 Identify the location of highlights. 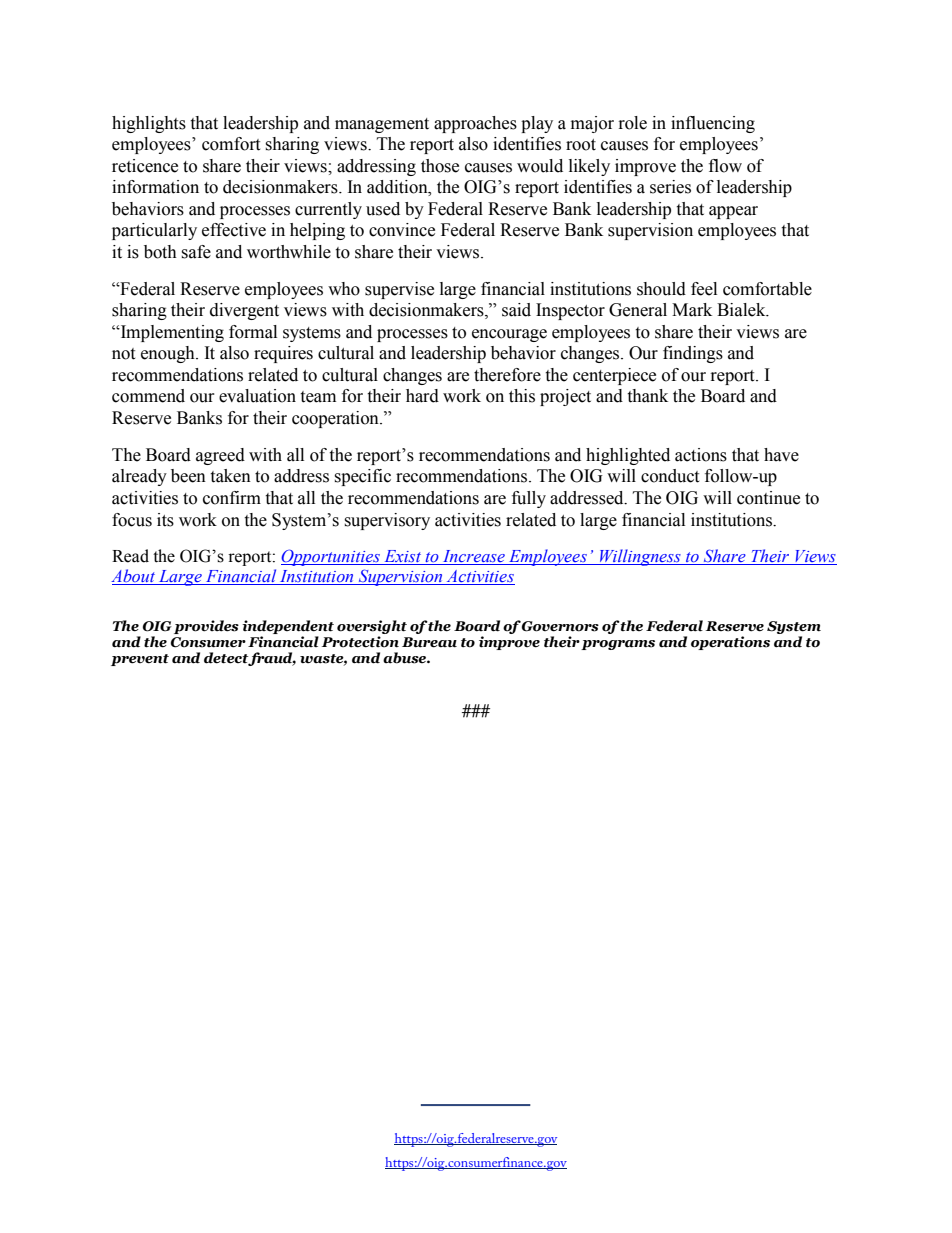
(149, 124).
